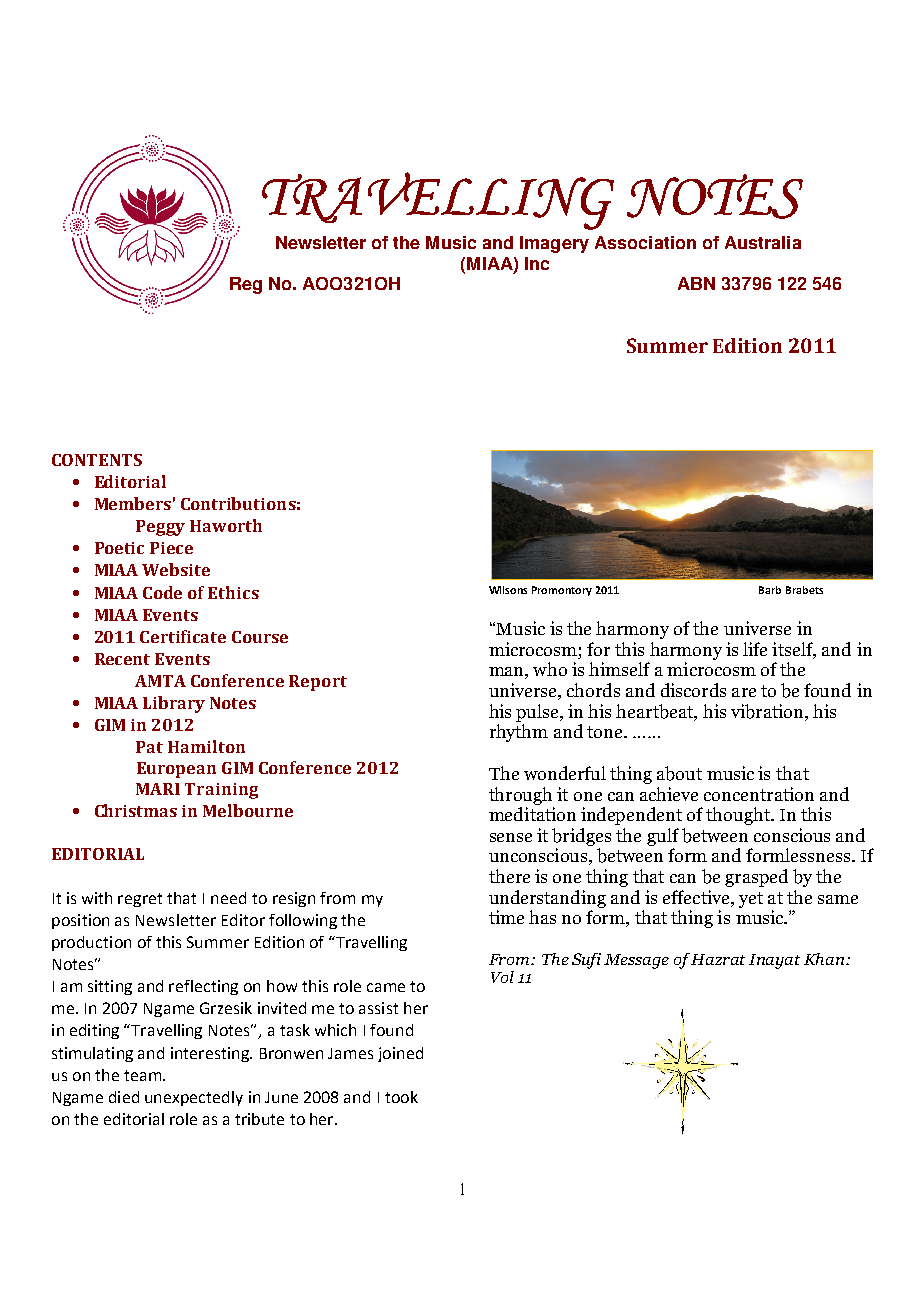 This screenshot has width=924, height=1308. I want to click on are, so click(744, 692).
